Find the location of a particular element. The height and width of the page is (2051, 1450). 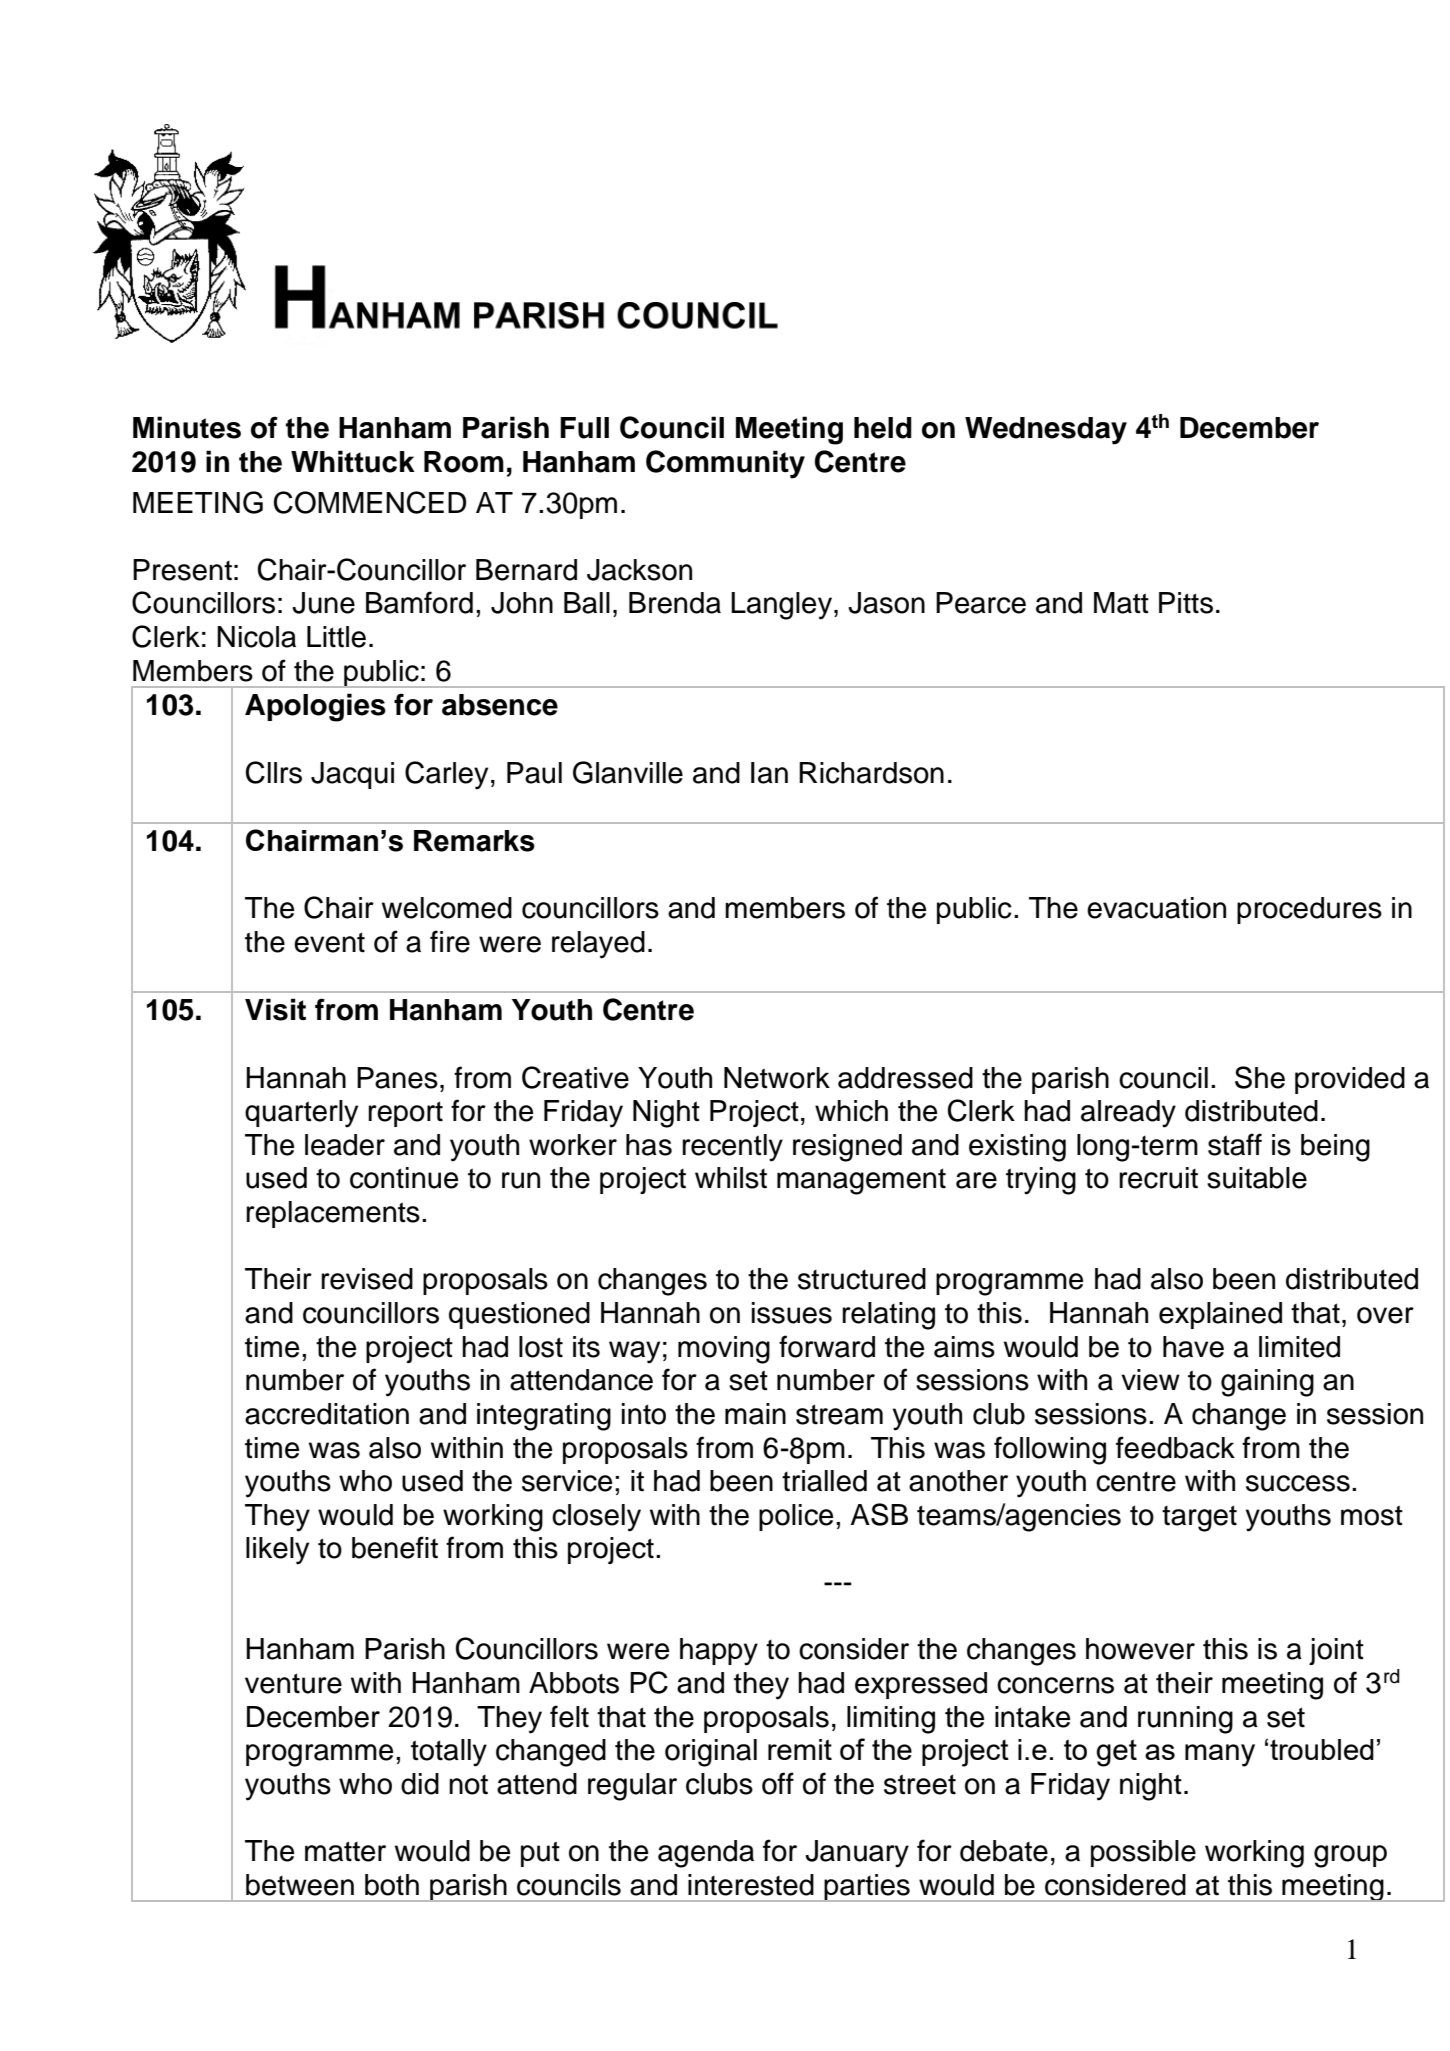

January is located at coordinates (857, 1854).
